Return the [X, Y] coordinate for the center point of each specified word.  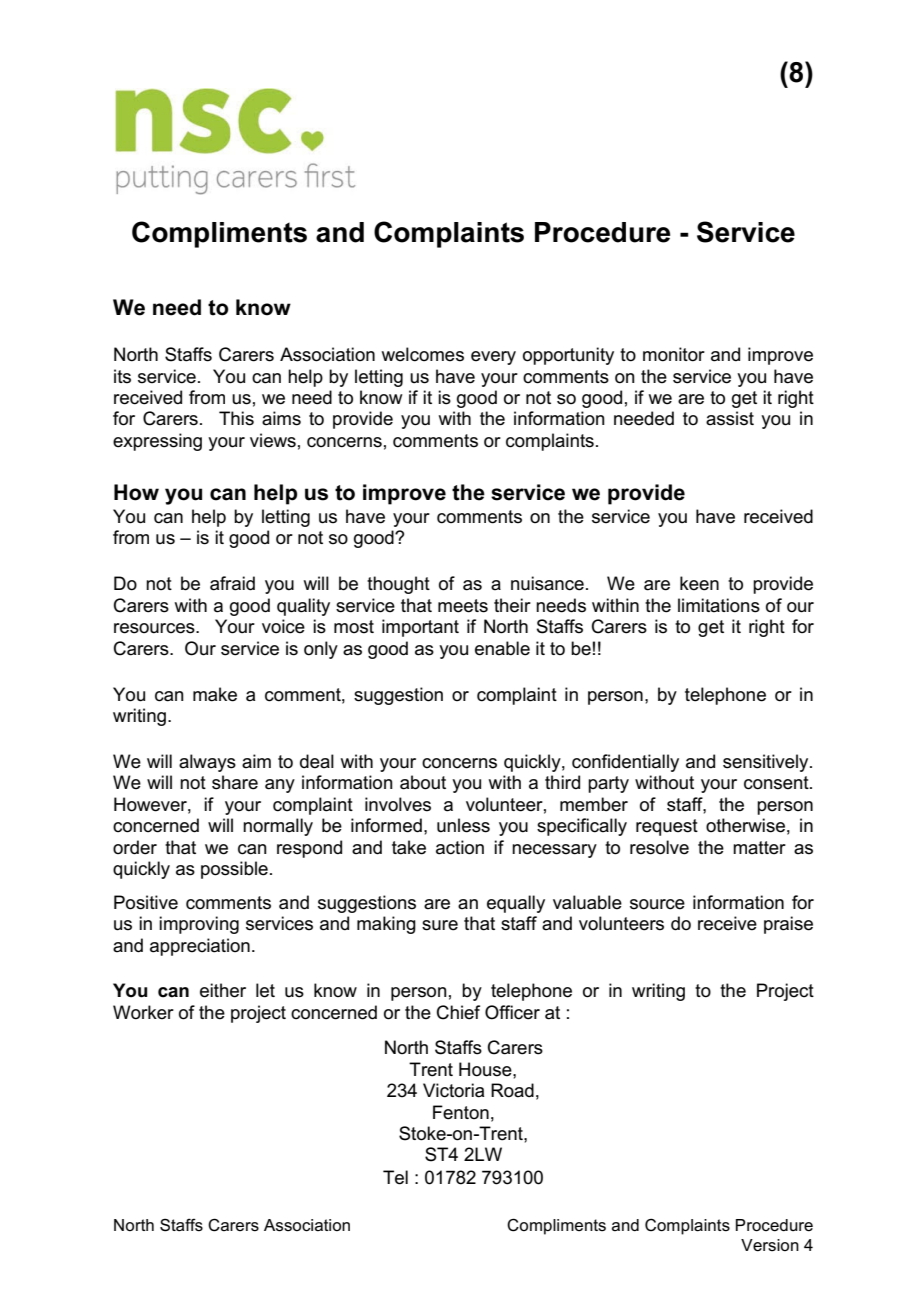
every [493, 358]
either [223, 990]
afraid [232, 583]
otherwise [745, 825]
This [236, 418]
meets [463, 606]
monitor [674, 354]
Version [770, 1245]
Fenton [461, 1112]
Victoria [453, 1090]
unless [463, 825]
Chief [458, 1012]
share [235, 782]
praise [788, 925]
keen [699, 583]
